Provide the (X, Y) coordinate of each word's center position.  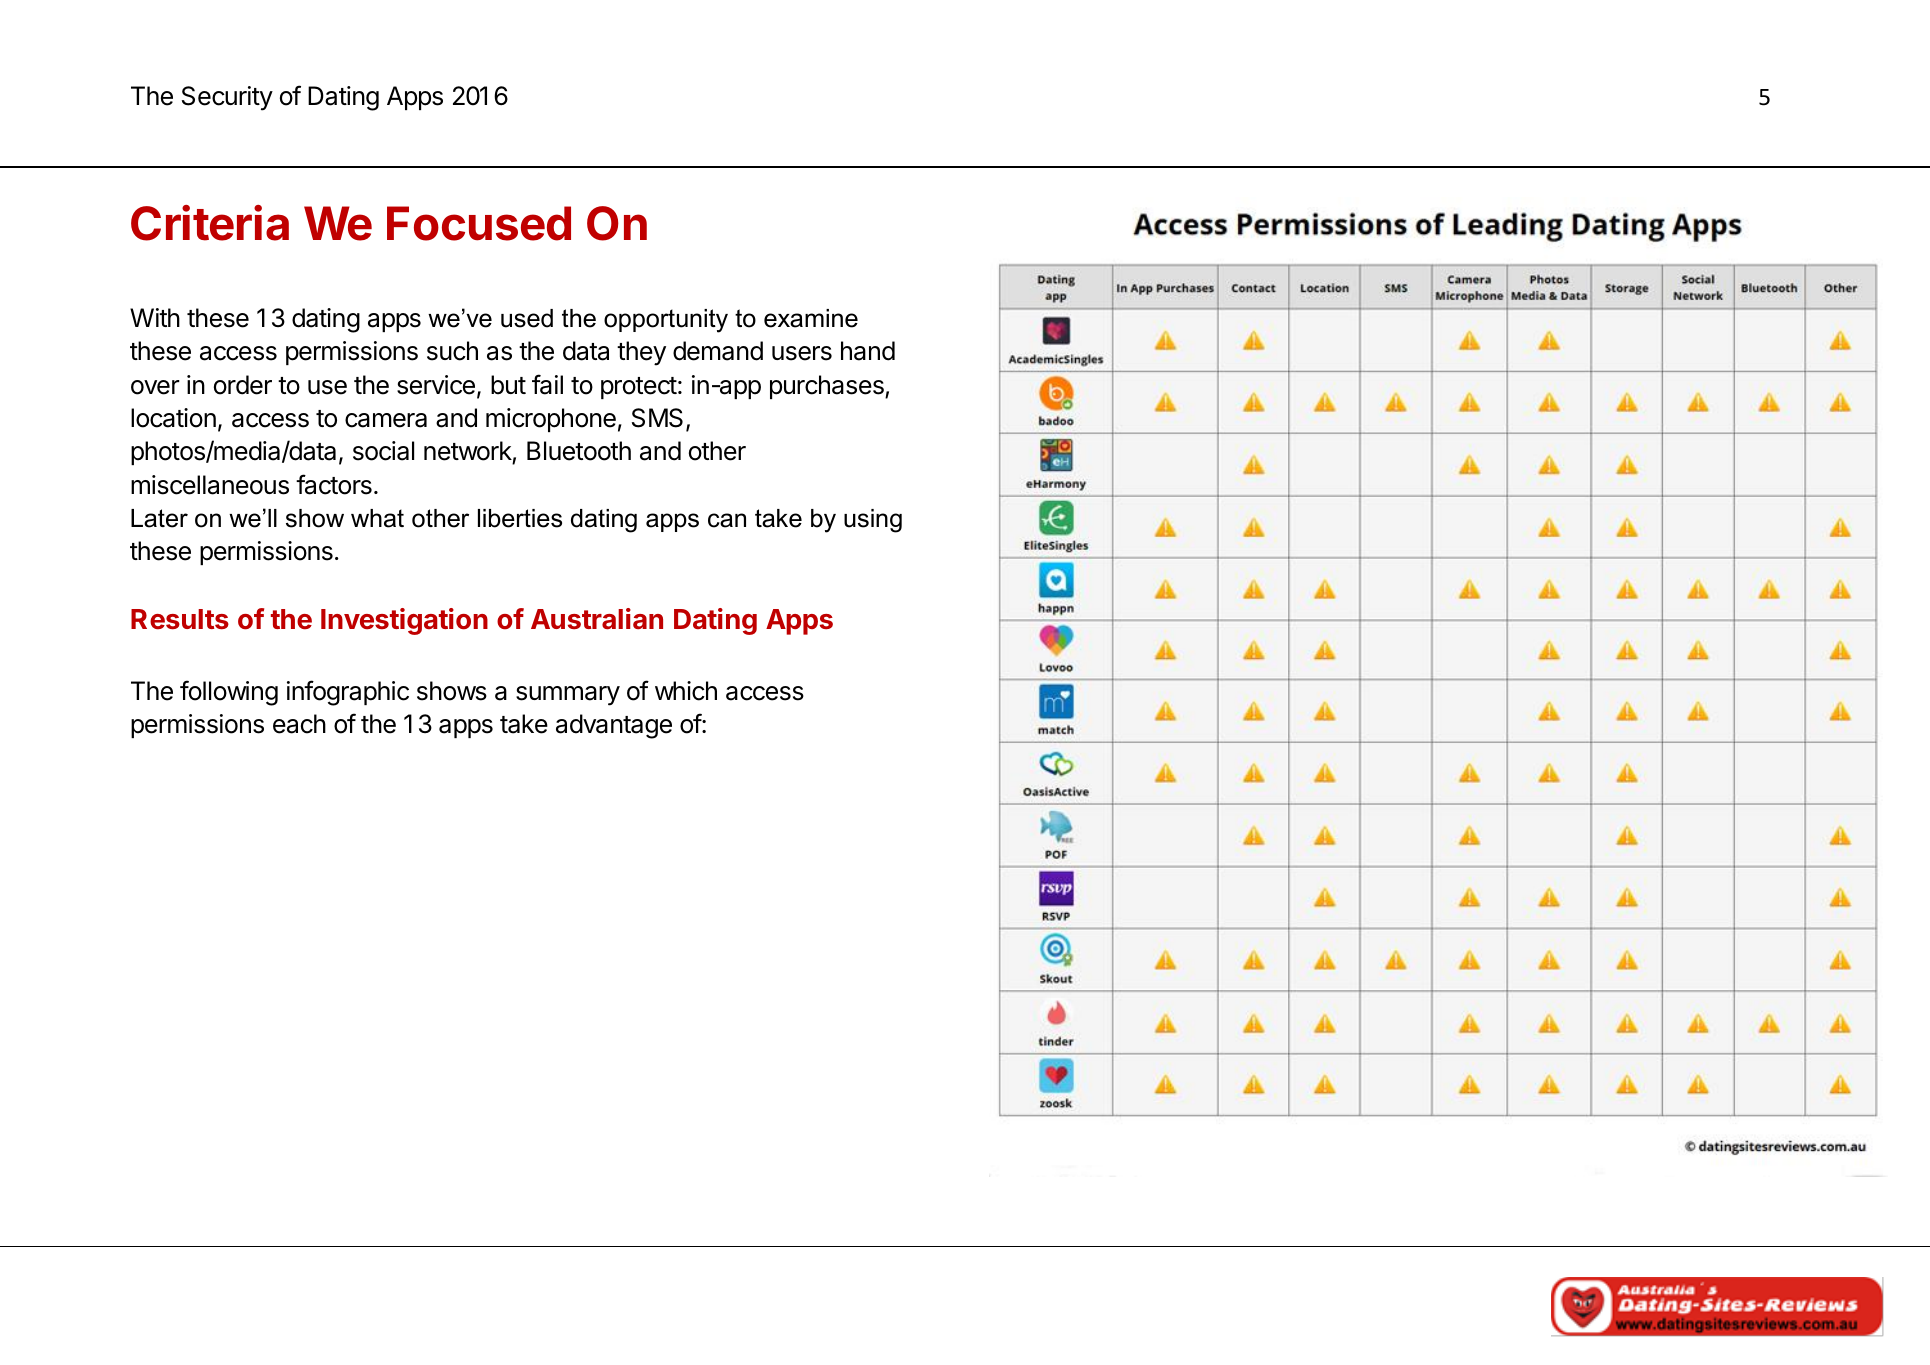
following (229, 693)
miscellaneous (210, 485)
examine (811, 318)
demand (718, 351)
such (452, 351)
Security (227, 98)
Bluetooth (579, 451)
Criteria (210, 223)
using (873, 521)
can (727, 520)
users (802, 353)
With (155, 317)
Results (180, 619)
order (243, 385)
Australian (597, 619)
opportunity (666, 321)
